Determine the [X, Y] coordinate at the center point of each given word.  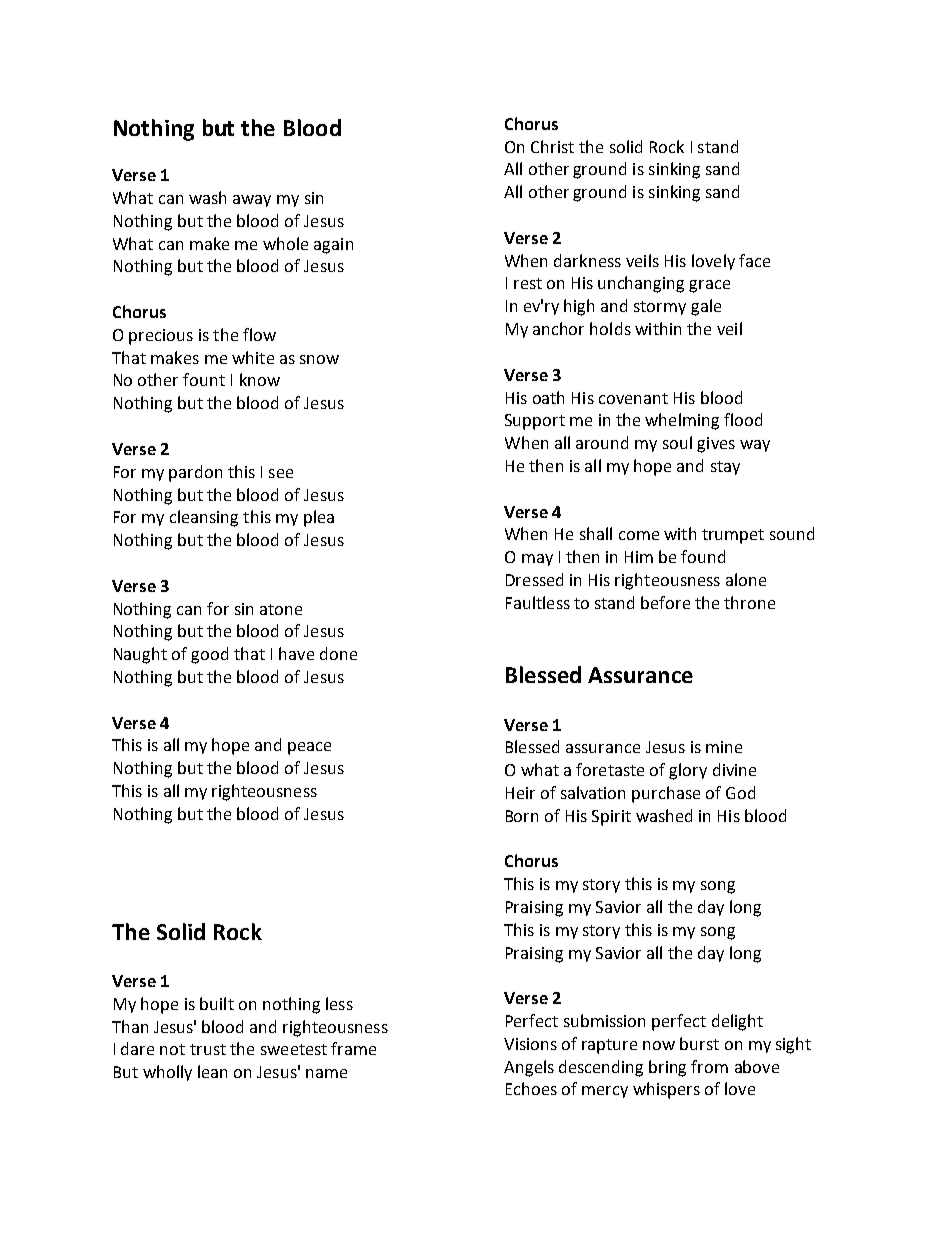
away [252, 201]
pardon [195, 473]
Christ [552, 146]
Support [535, 422]
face [754, 260]
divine [734, 769]
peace [309, 748]
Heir [520, 793]
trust [208, 1049]
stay [725, 468]
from [709, 1066]
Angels [529, 1068]
